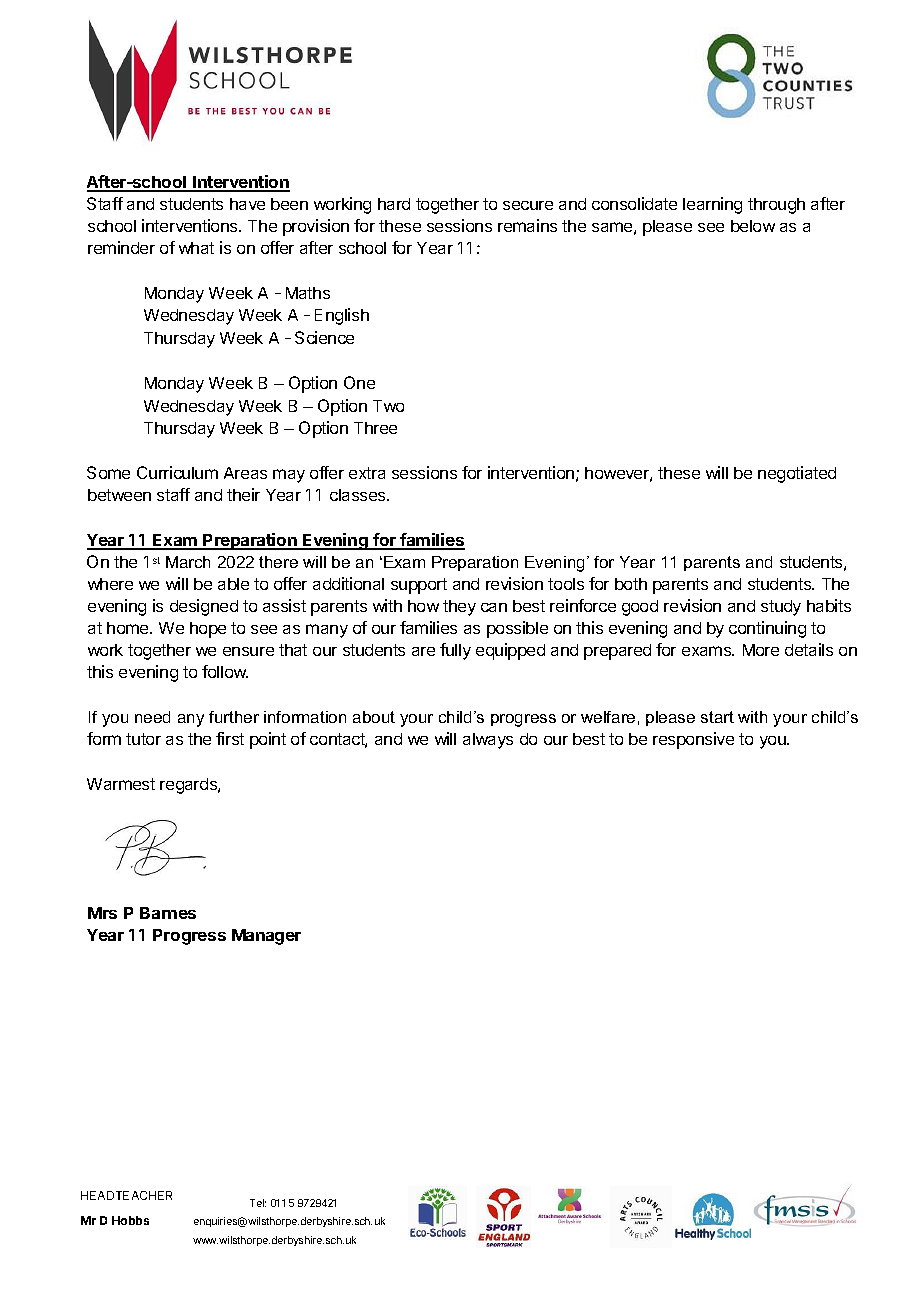 The image size is (924, 1308). What do you see at coordinates (266, 937) in the screenshot?
I see `Manager` at bounding box center [266, 937].
